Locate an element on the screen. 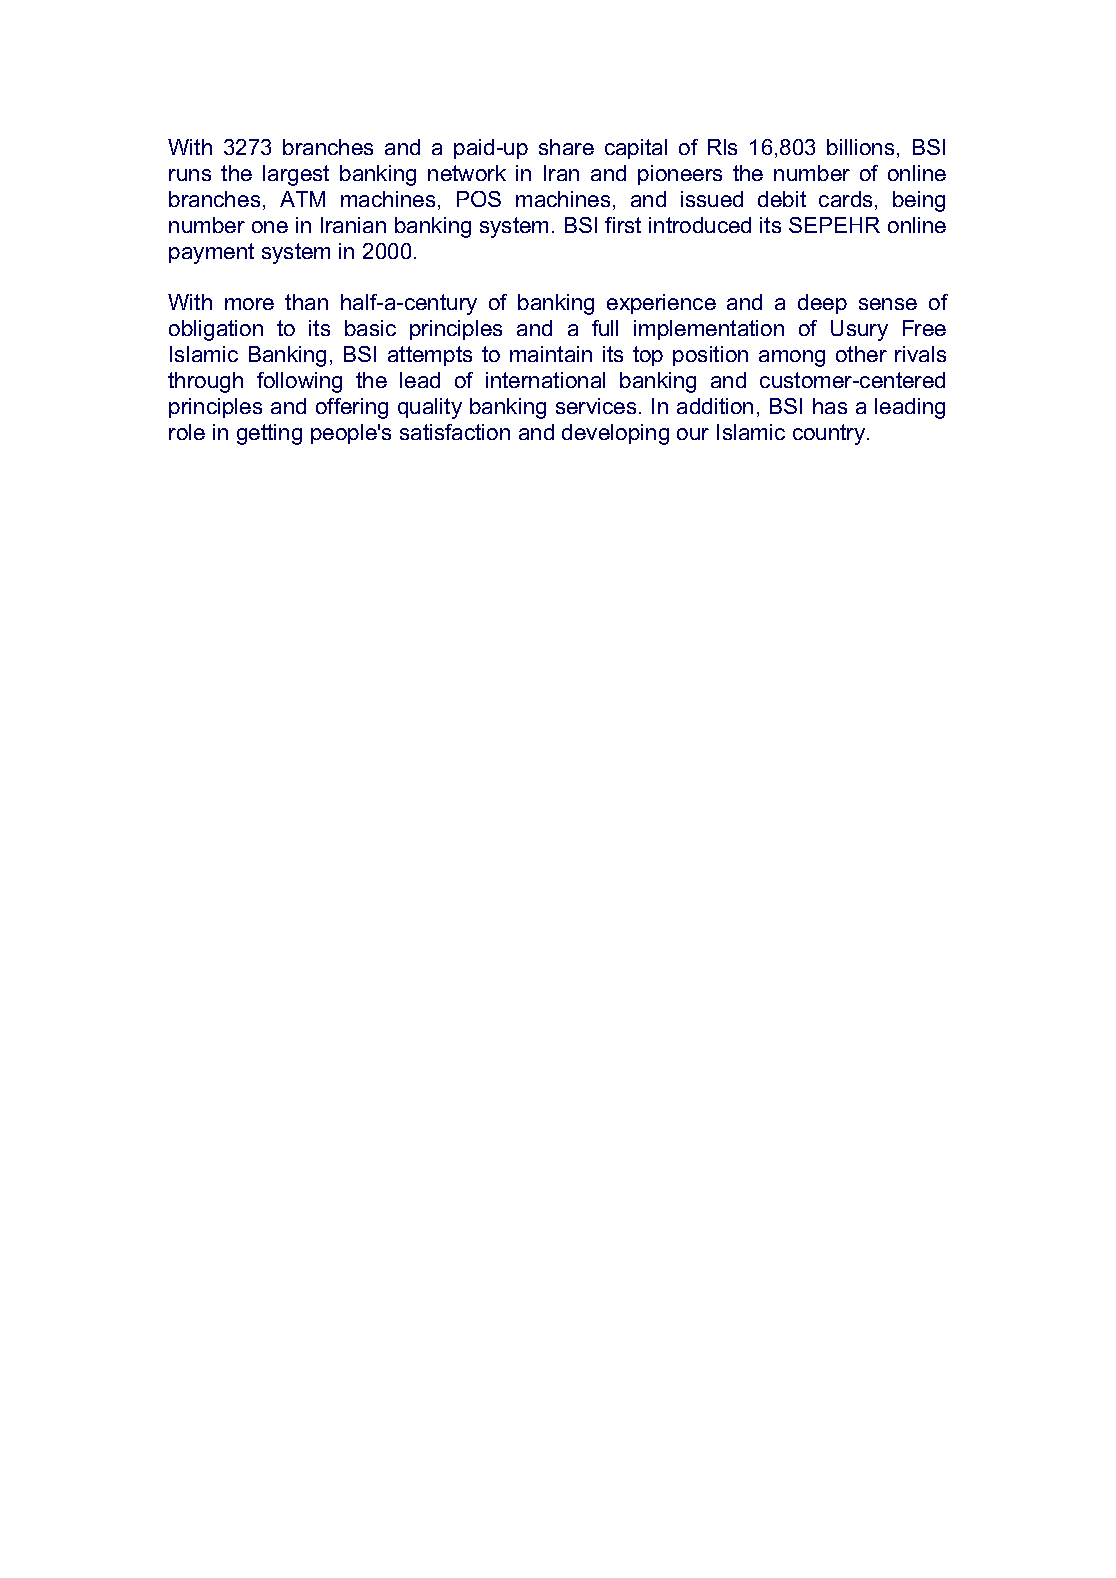 This screenshot has width=1116, height=1578. Usury is located at coordinates (859, 330).
